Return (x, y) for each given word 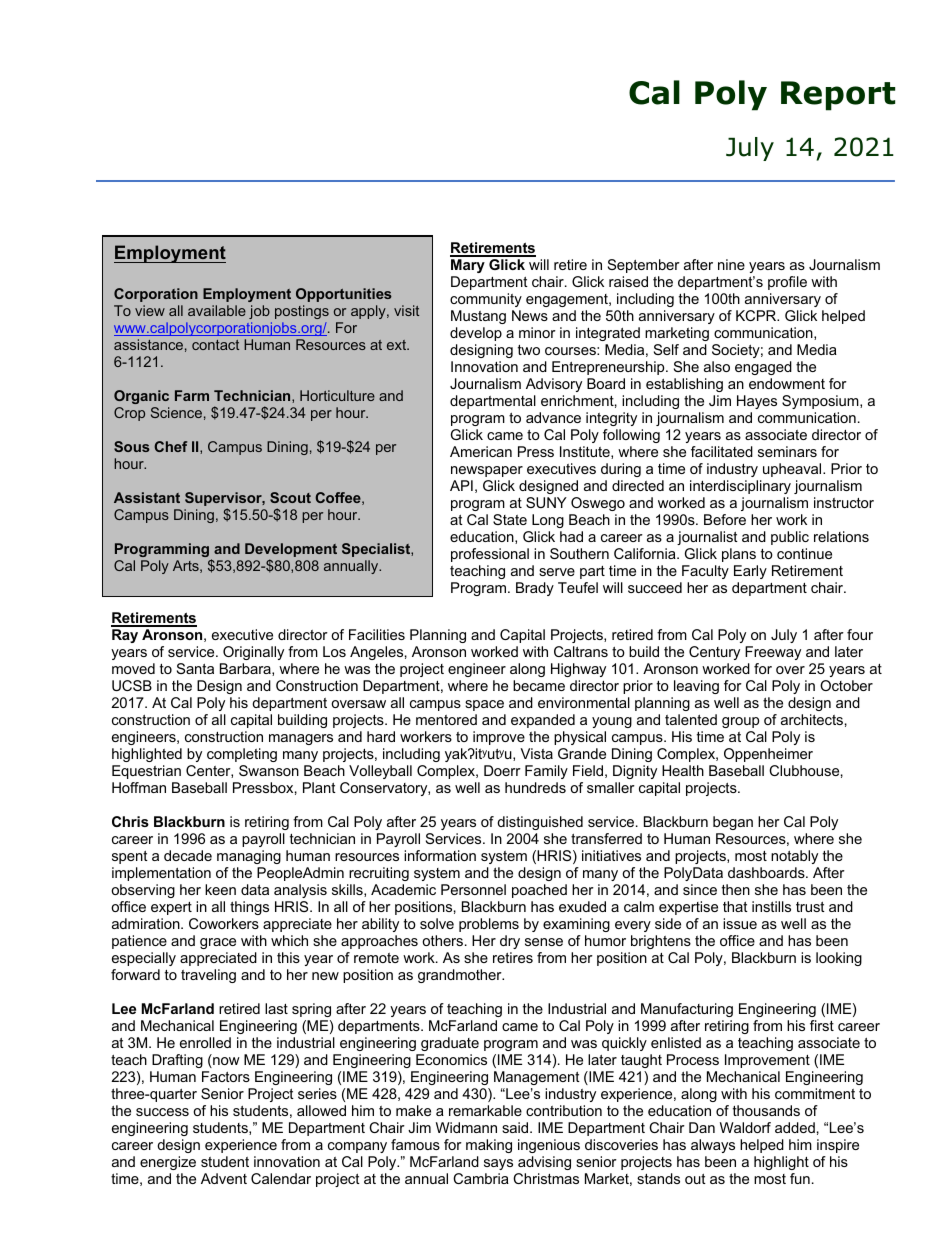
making (489, 1146)
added (795, 1127)
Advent (224, 1178)
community (486, 300)
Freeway (773, 653)
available (217, 310)
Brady (535, 589)
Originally (253, 653)
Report (838, 96)
